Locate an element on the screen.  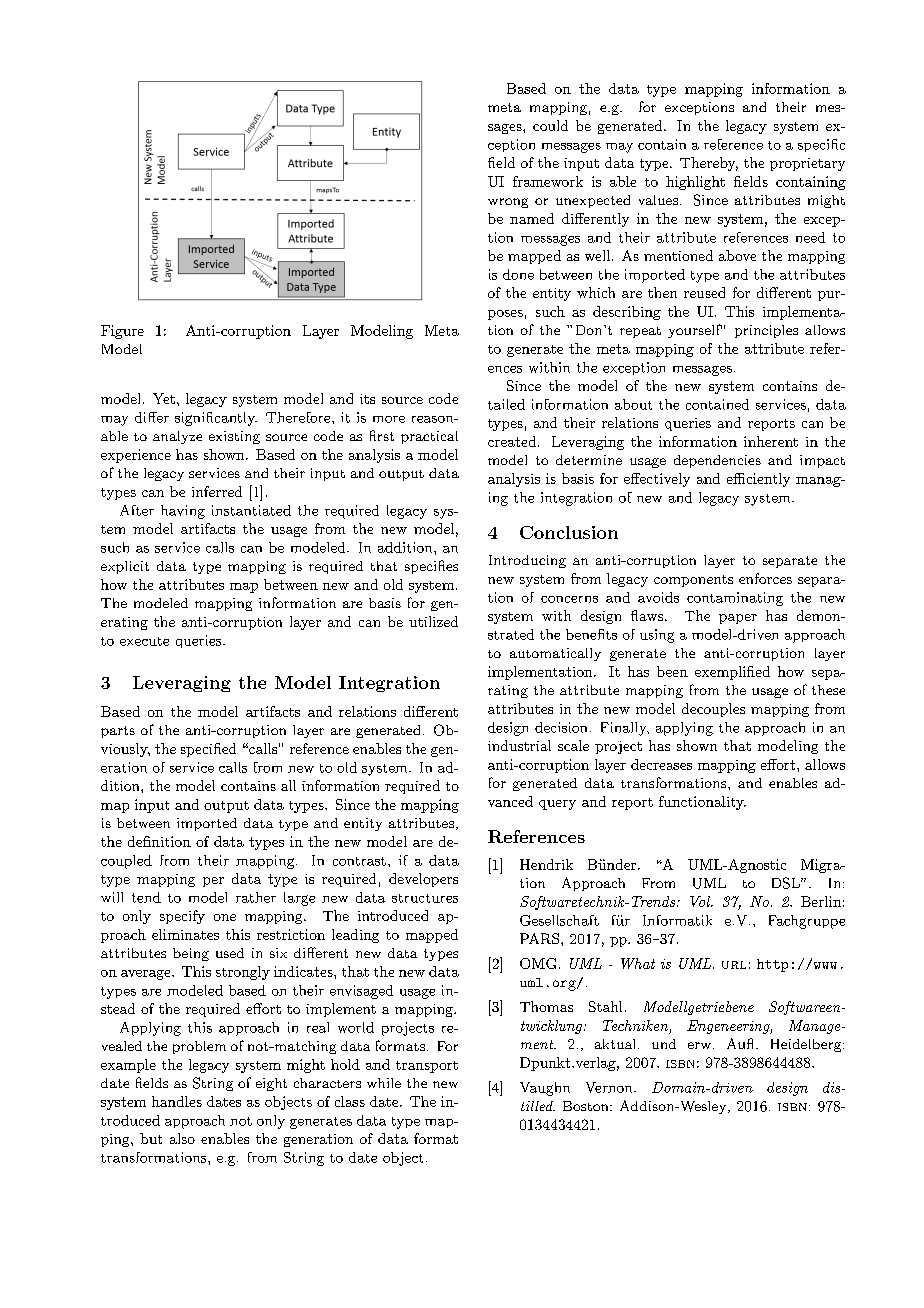
Figure is located at coordinates (122, 332).
